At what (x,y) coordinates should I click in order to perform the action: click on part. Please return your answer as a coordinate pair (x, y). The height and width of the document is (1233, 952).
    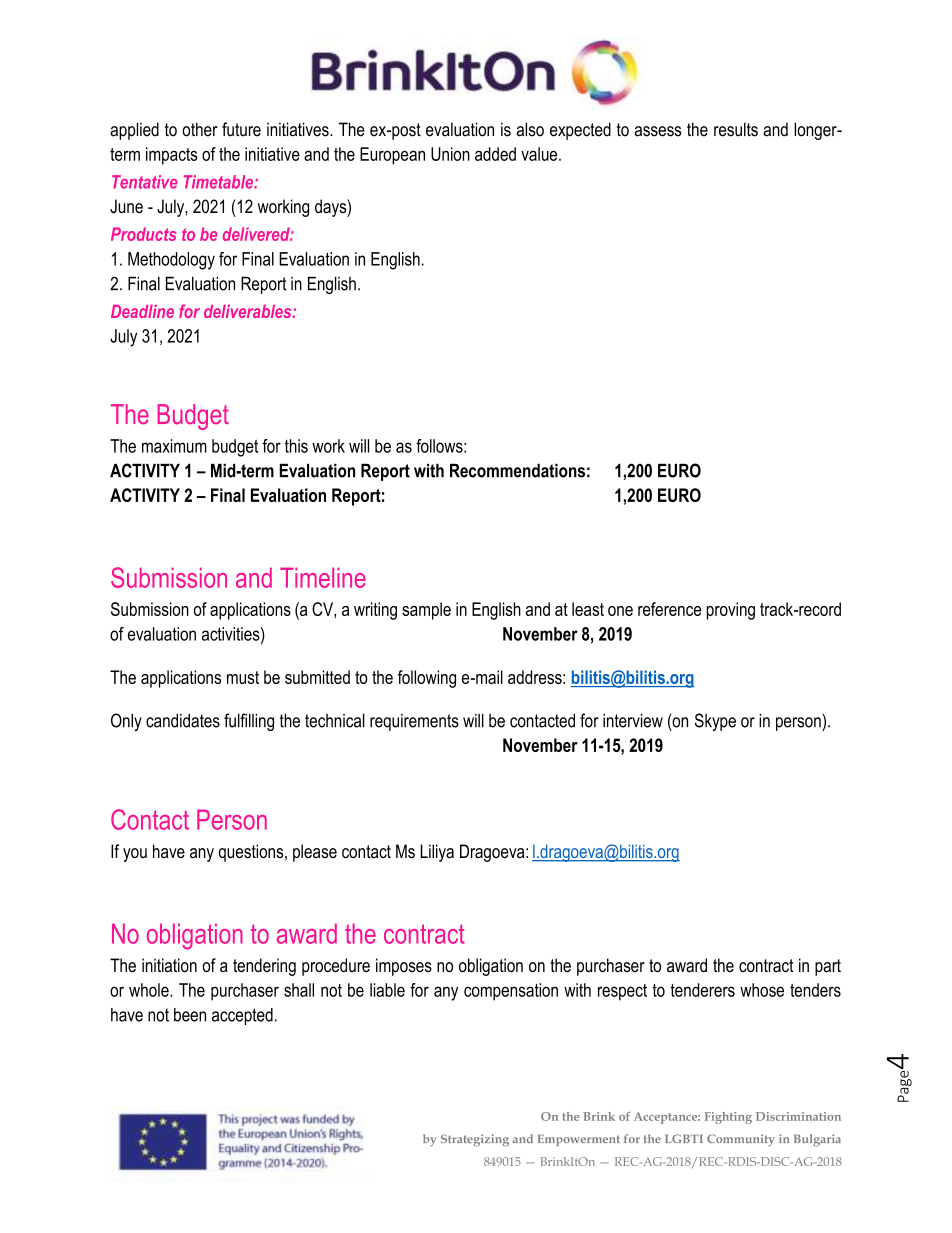
    Looking at the image, I should click on (828, 967).
